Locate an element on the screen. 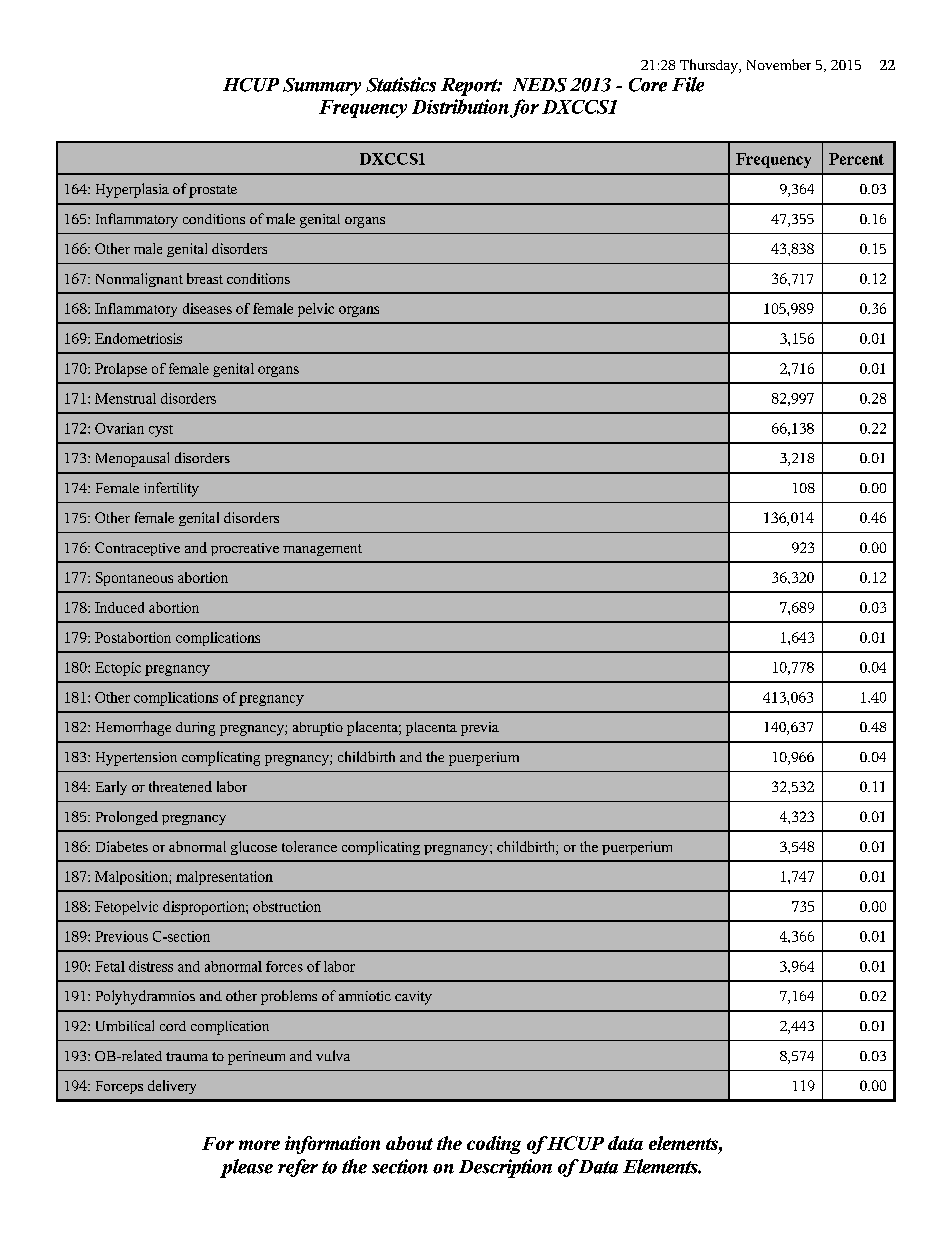 The image size is (952, 1233). Distribution is located at coordinates (460, 106).
